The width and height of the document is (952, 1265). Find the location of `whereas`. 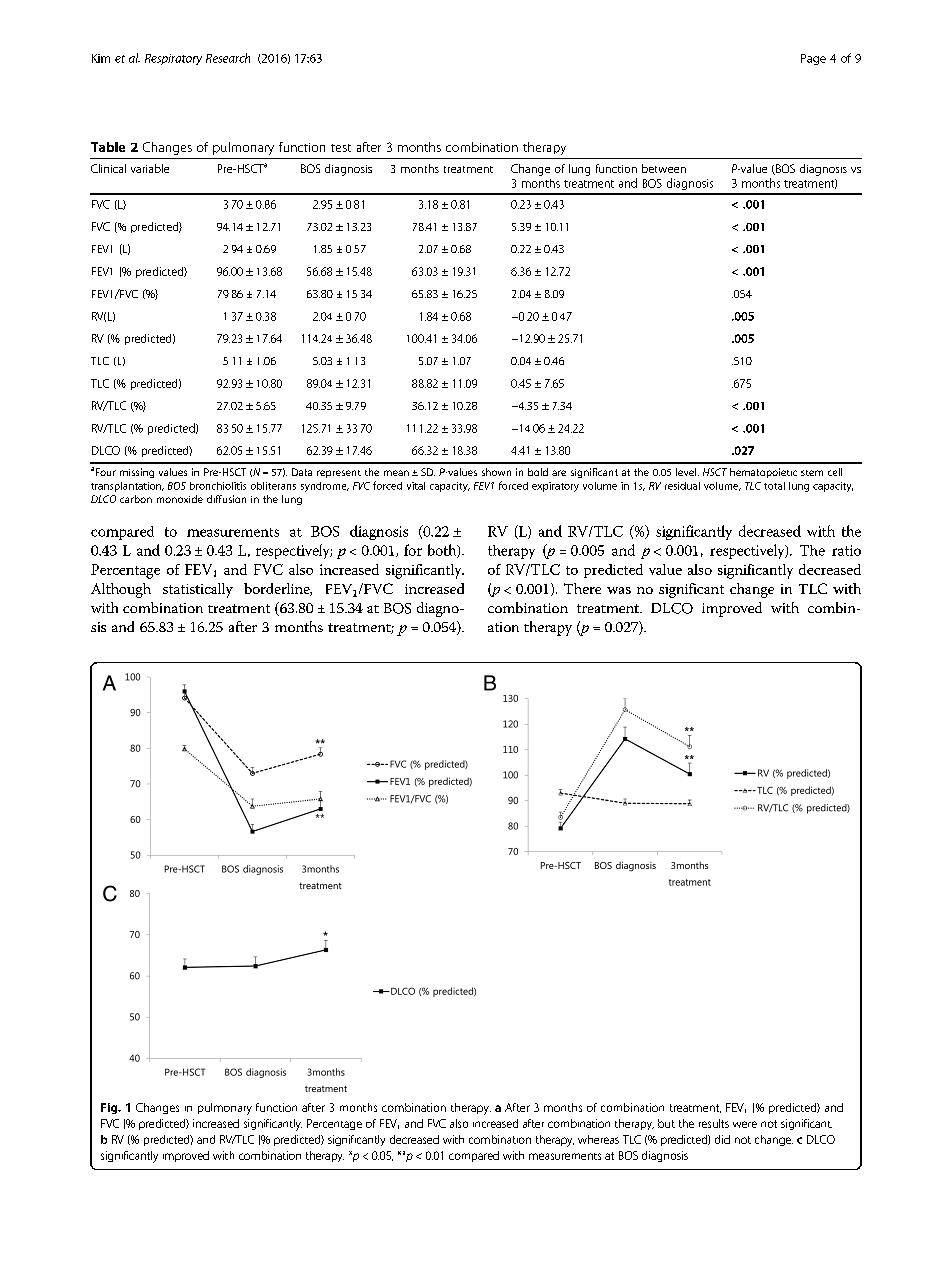

whereas is located at coordinates (598, 1139).
